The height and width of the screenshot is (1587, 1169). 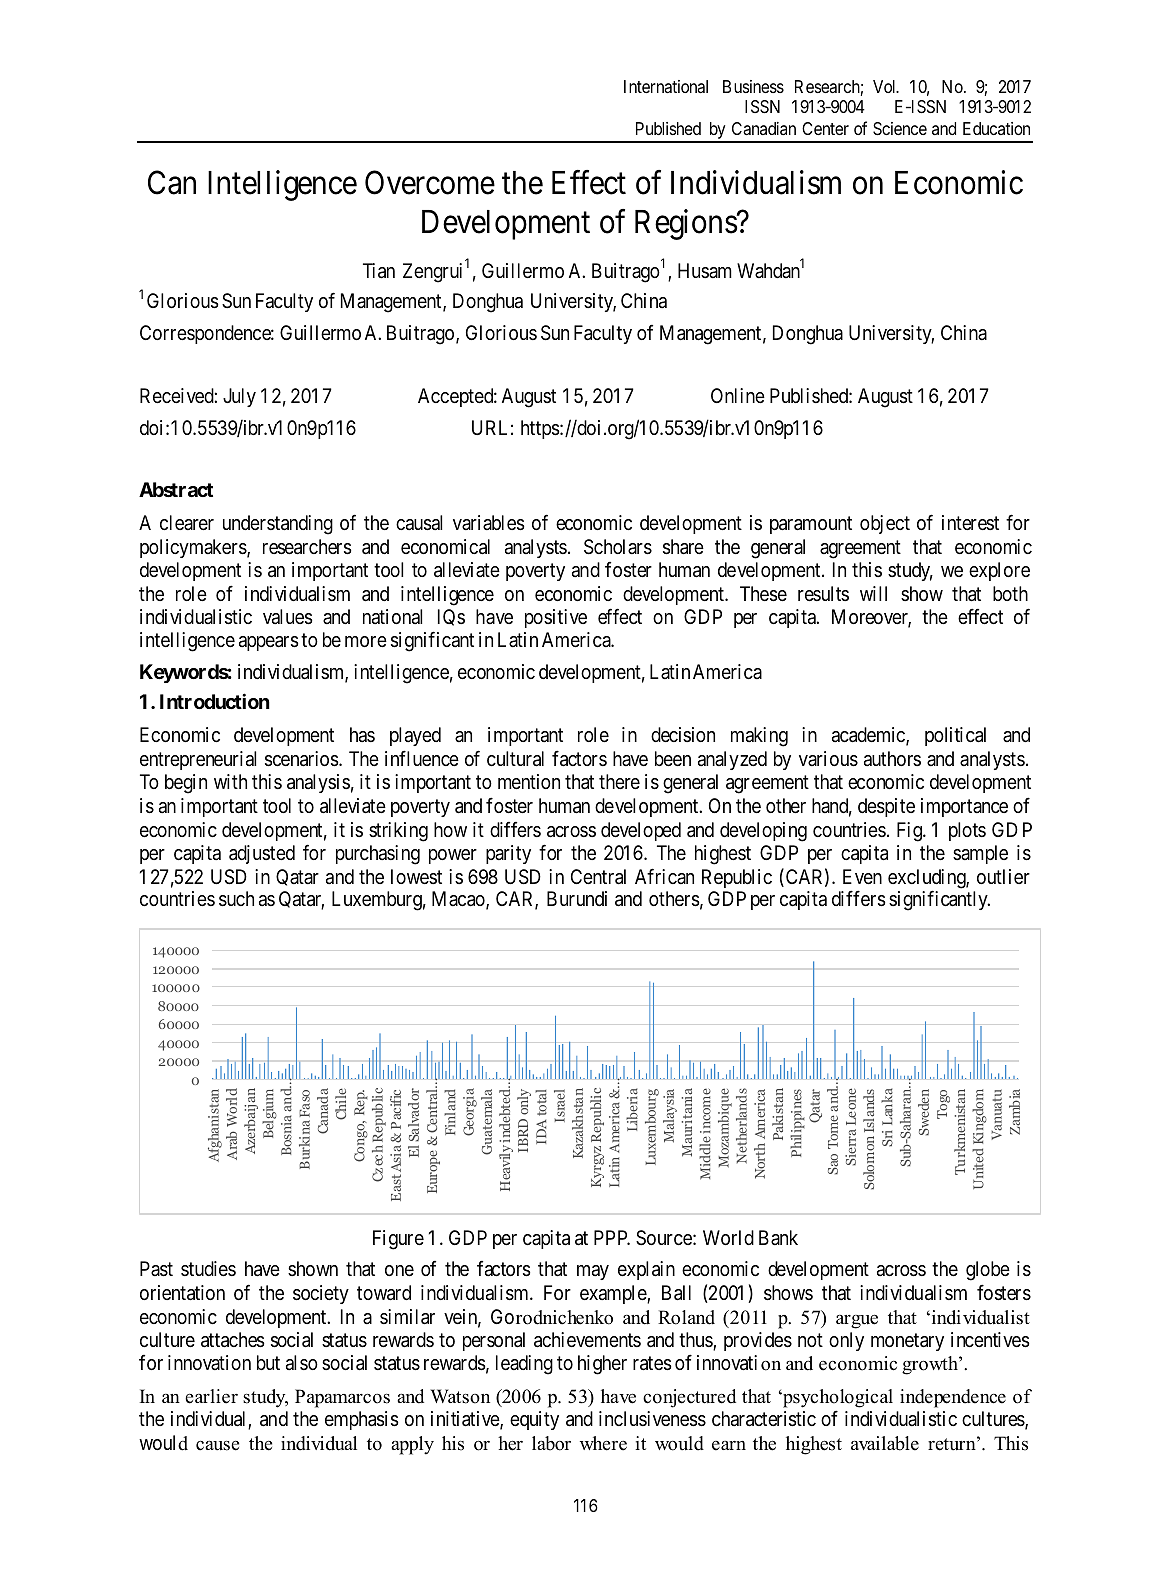 I want to click on earlier, so click(x=211, y=1396).
